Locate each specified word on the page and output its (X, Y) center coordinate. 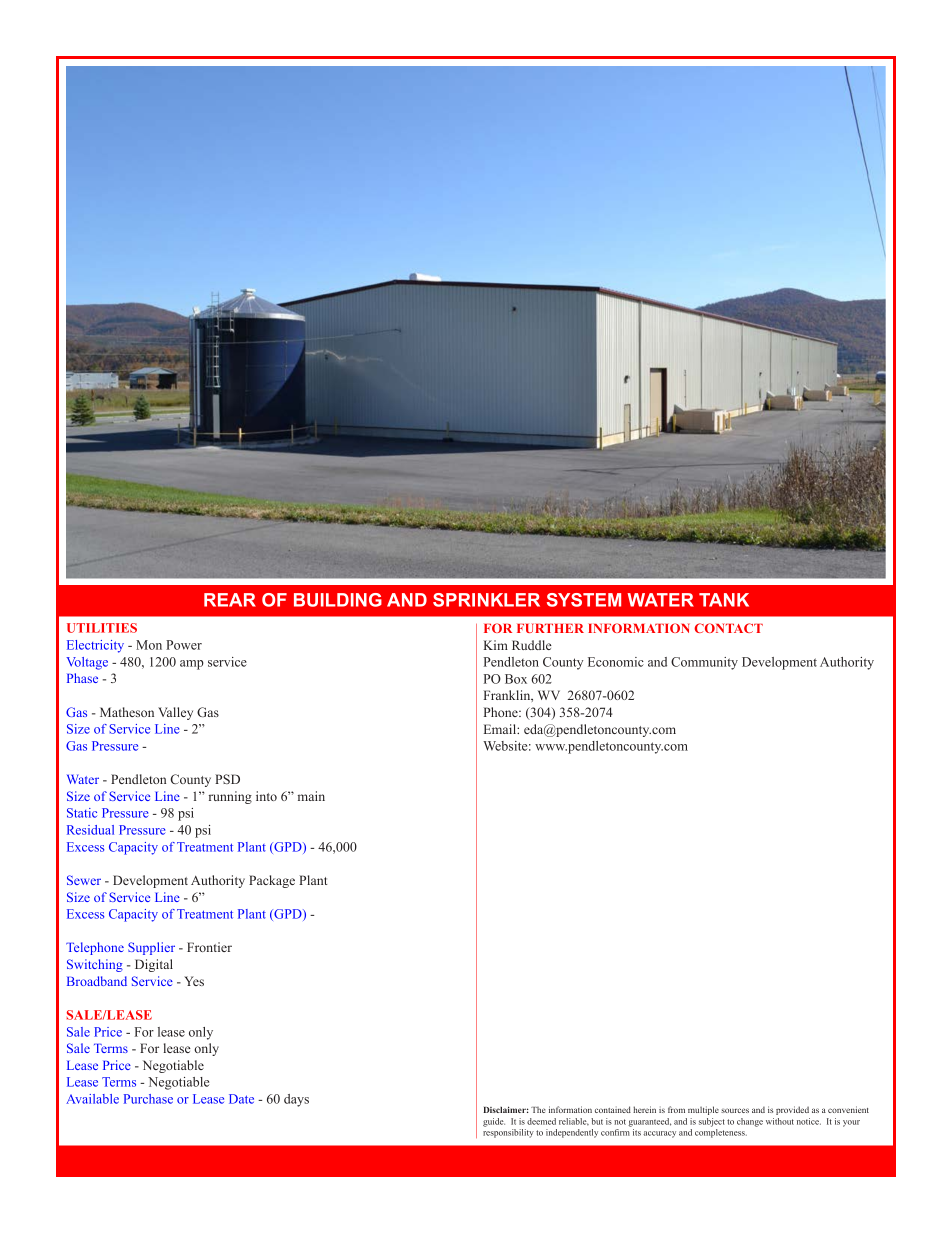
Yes (194, 981)
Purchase (148, 1099)
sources (735, 1110)
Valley (175, 713)
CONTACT (728, 628)
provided (792, 1110)
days (296, 1100)
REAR (230, 600)
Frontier (209, 947)
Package (272, 881)
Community (704, 663)
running (230, 797)
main (311, 796)
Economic (616, 662)
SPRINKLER (486, 600)
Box (516, 679)
